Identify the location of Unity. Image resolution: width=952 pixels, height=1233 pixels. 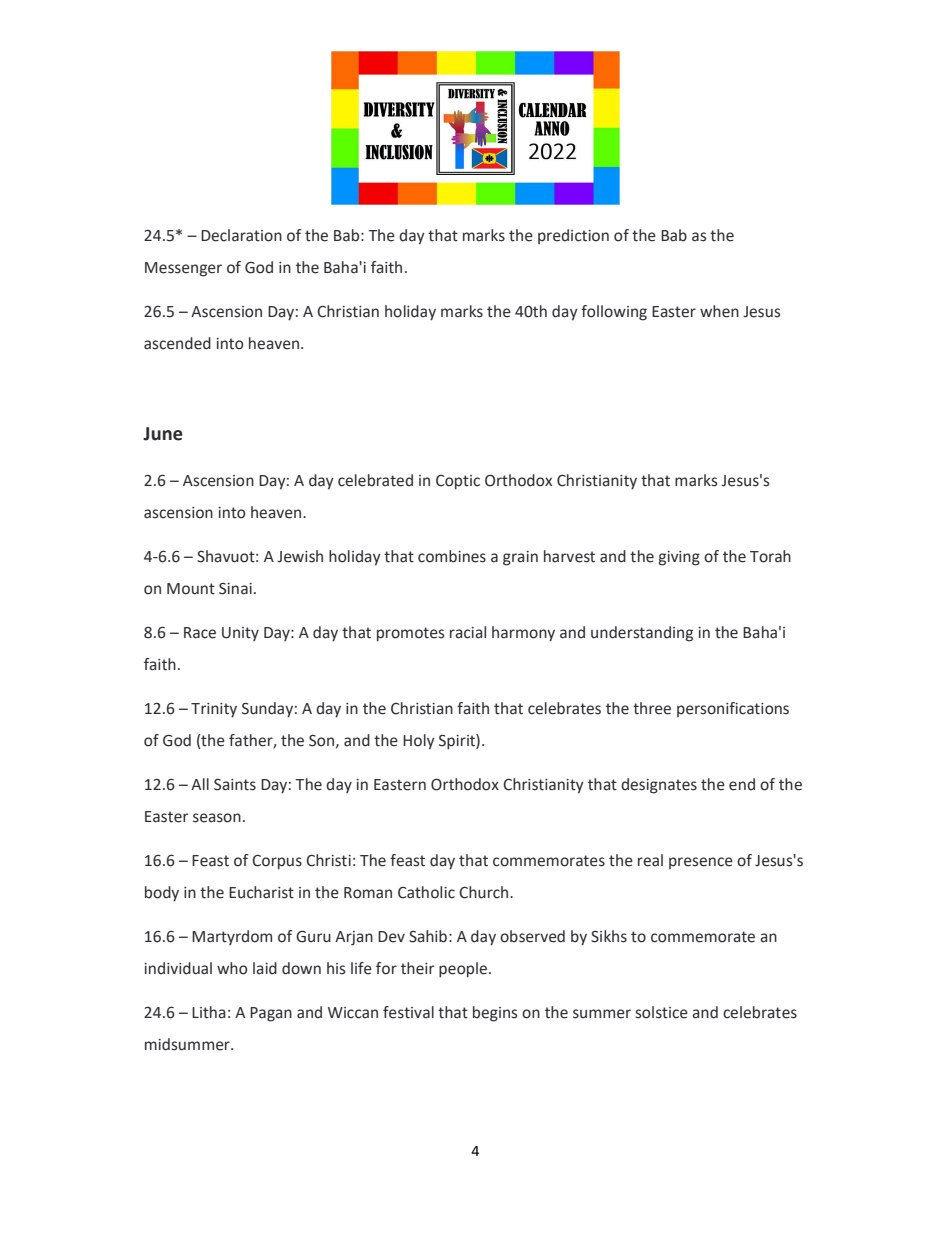
(240, 634).
